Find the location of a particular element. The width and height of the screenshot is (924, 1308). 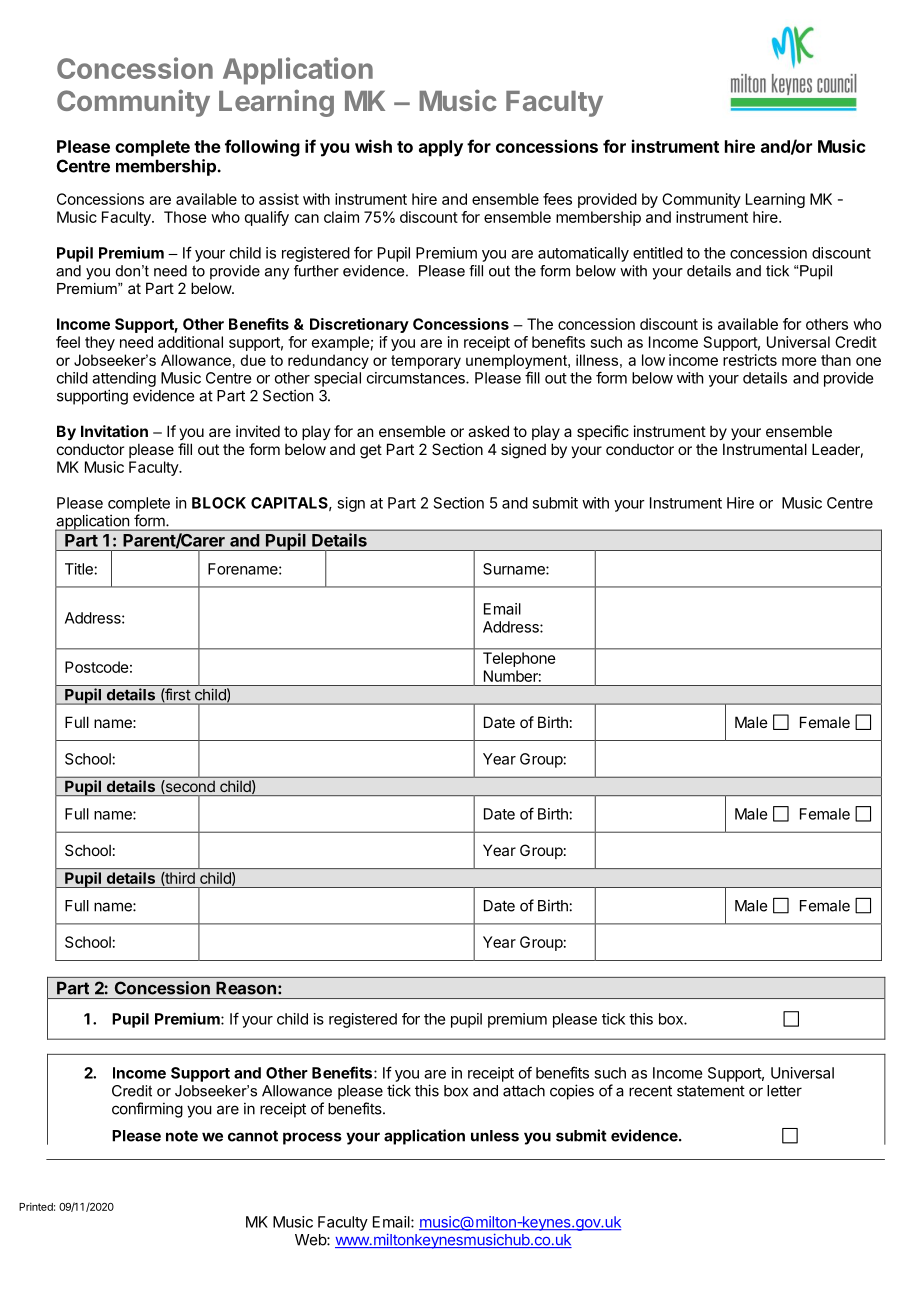

get is located at coordinates (371, 451).
